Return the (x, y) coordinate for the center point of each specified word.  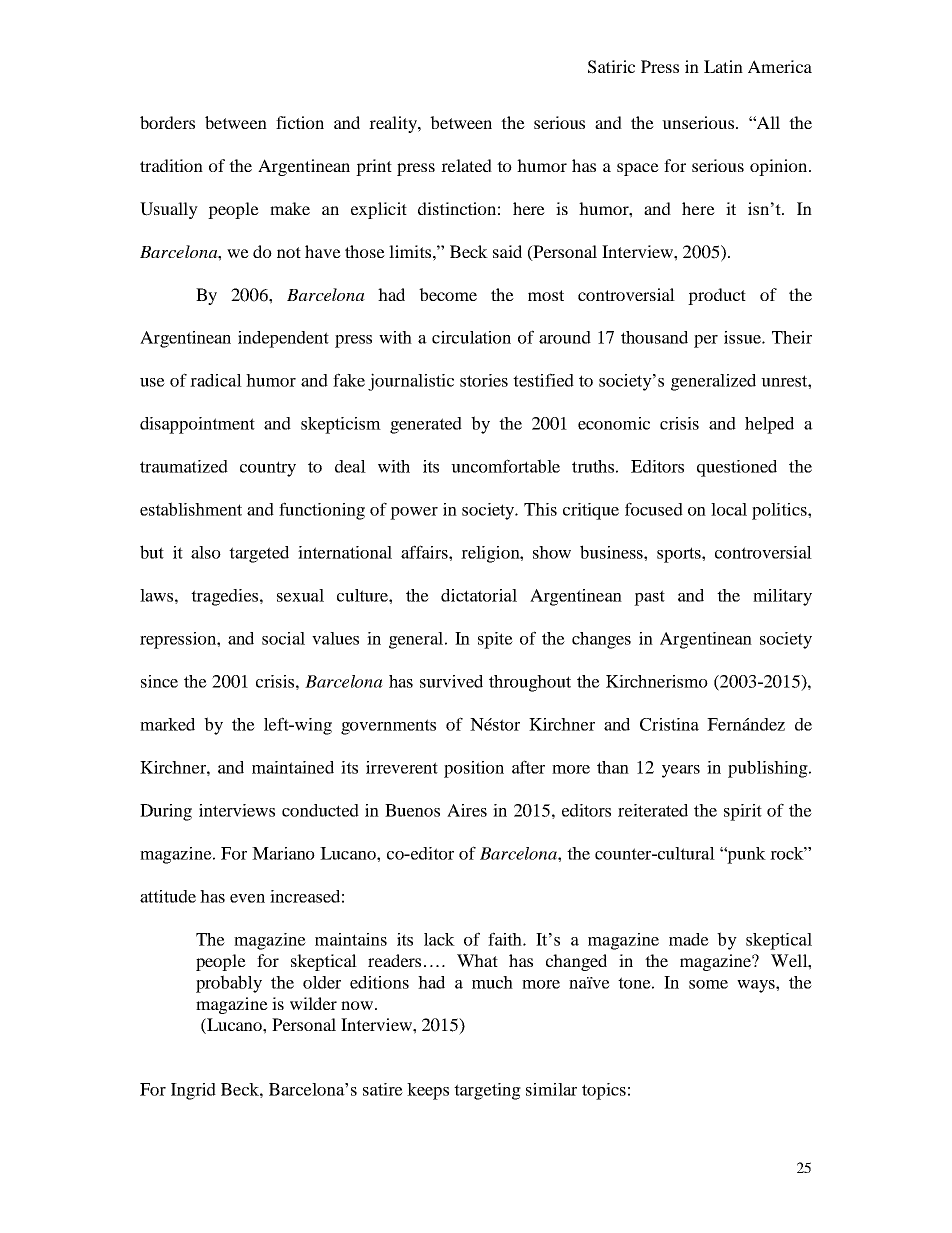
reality (394, 124)
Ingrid (193, 1091)
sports (680, 555)
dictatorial (479, 595)
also (206, 552)
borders (167, 122)
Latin (723, 66)
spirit (743, 812)
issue (743, 337)
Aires (467, 810)
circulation (471, 337)
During (166, 812)
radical (216, 380)
